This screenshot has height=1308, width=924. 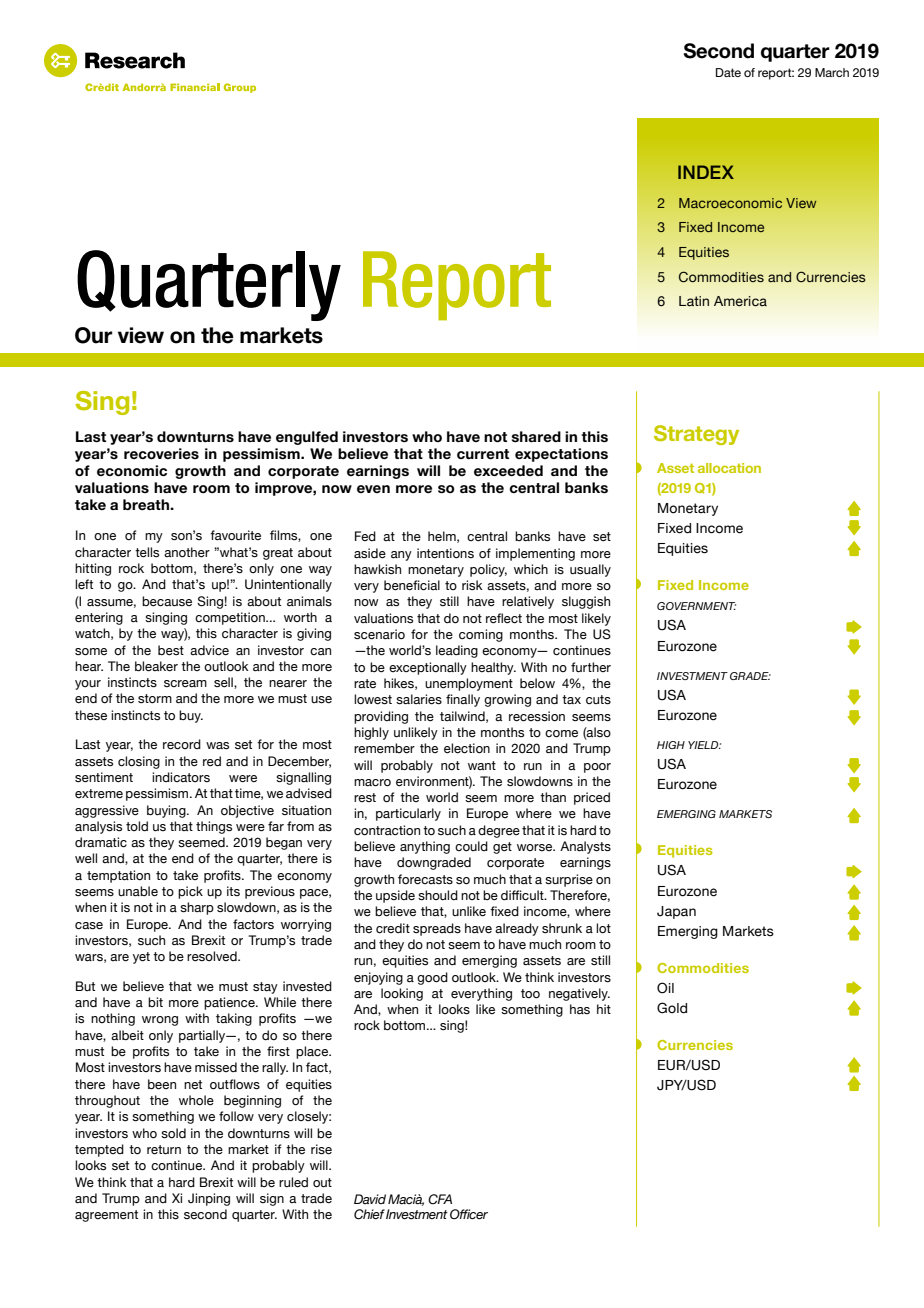 What do you see at coordinates (696, 606) in the screenshot?
I see `GOVERNMENT` at bounding box center [696, 606].
